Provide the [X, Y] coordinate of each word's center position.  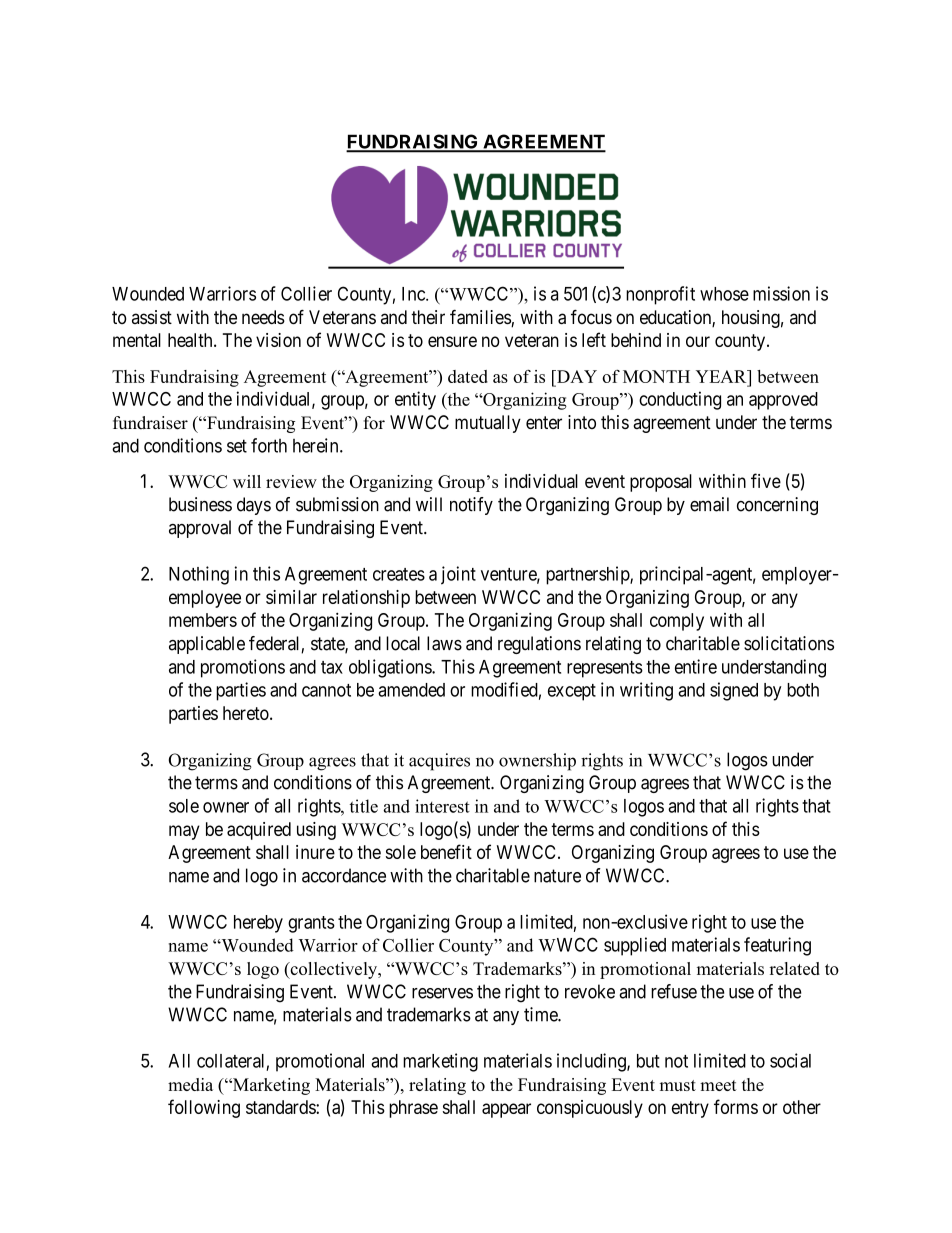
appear [506, 1110]
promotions [243, 668]
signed [734, 691]
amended [411, 690]
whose [724, 294]
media [190, 1084]
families [481, 318]
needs [263, 317]
